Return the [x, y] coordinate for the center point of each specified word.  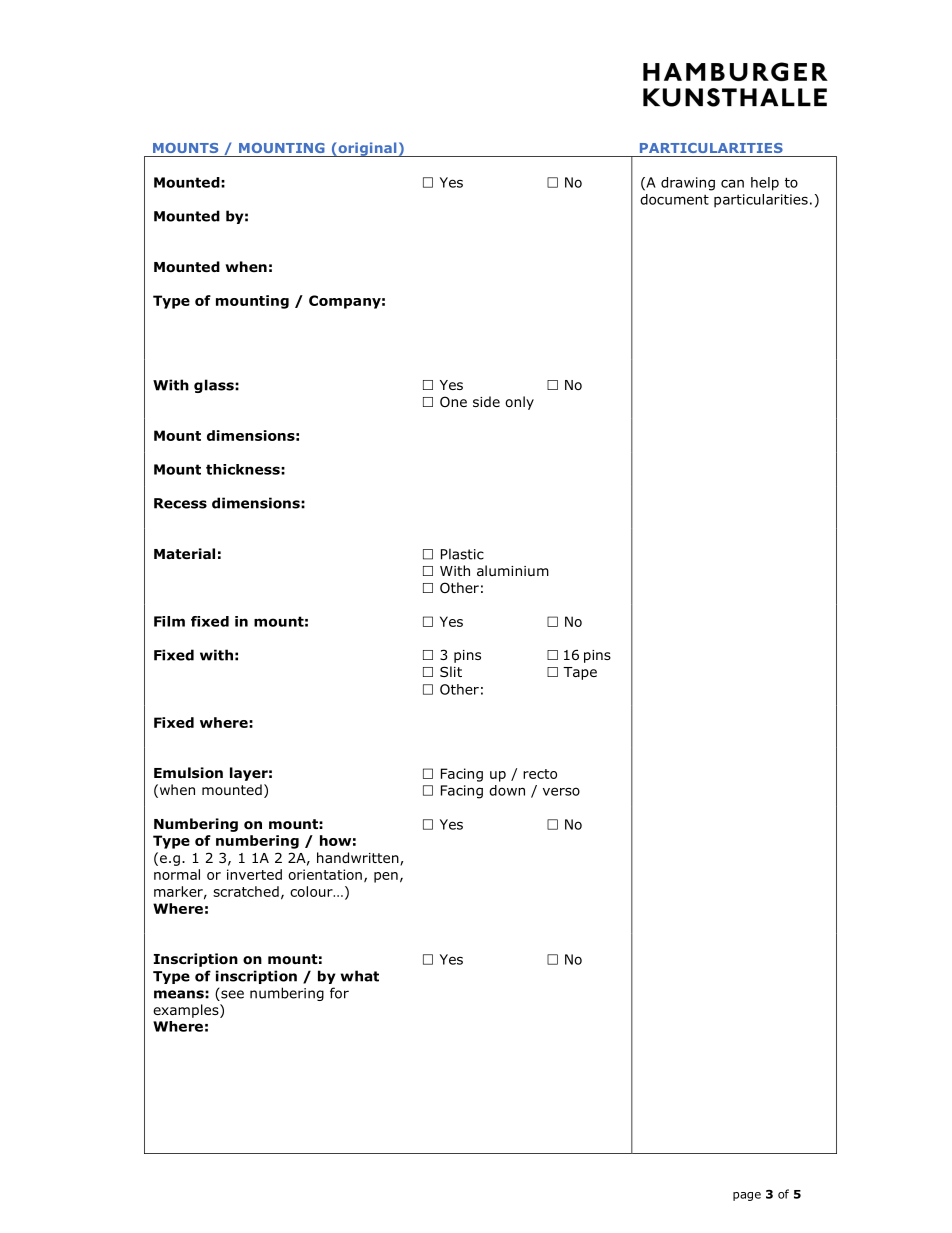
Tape [580, 673]
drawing [688, 184]
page [747, 1196]
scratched [246, 891]
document [674, 199]
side [486, 401]
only [519, 403]
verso [561, 791]
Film [169, 621]
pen [386, 877]
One [453, 401]
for [339, 993]
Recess [180, 503]
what [359, 976]
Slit [451, 671]
